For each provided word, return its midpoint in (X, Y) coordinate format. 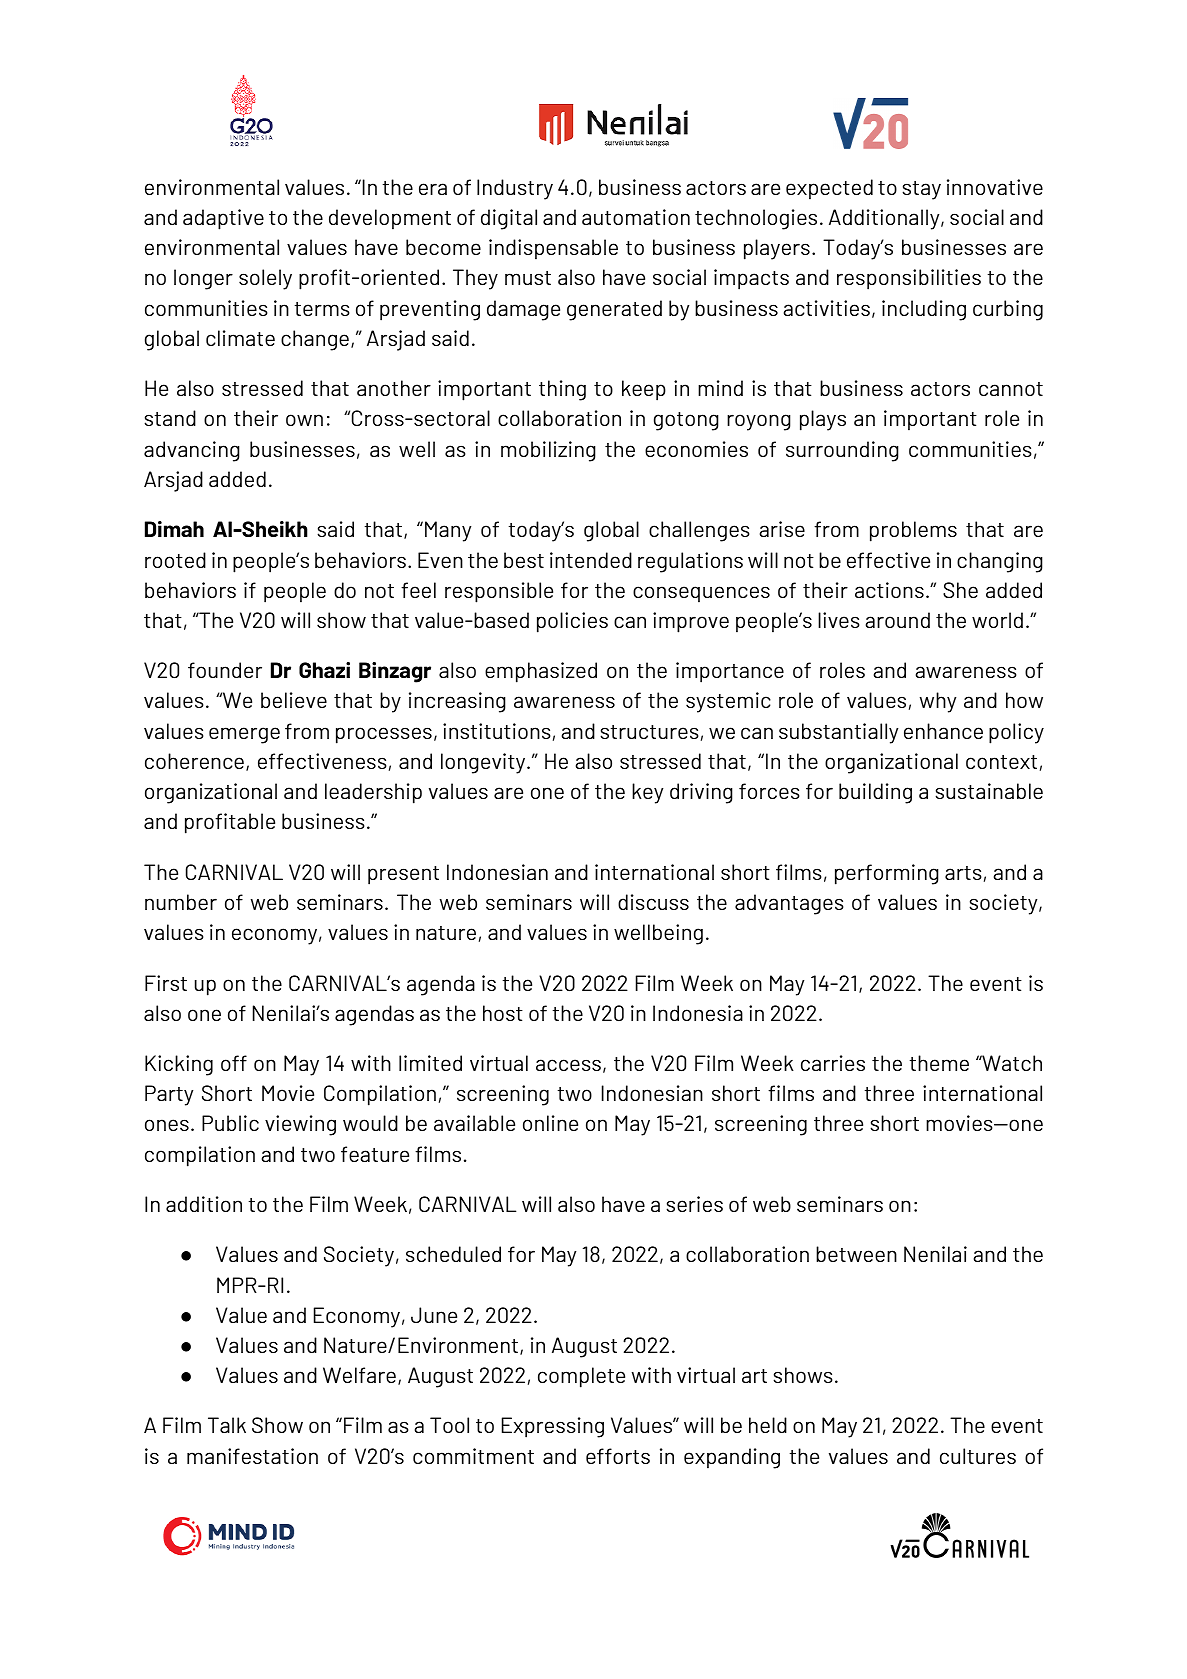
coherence (194, 761)
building (875, 793)
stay (921, 190)
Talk (227, 1425)
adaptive (223, 219)
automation (636, 217)
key (647, 793)
